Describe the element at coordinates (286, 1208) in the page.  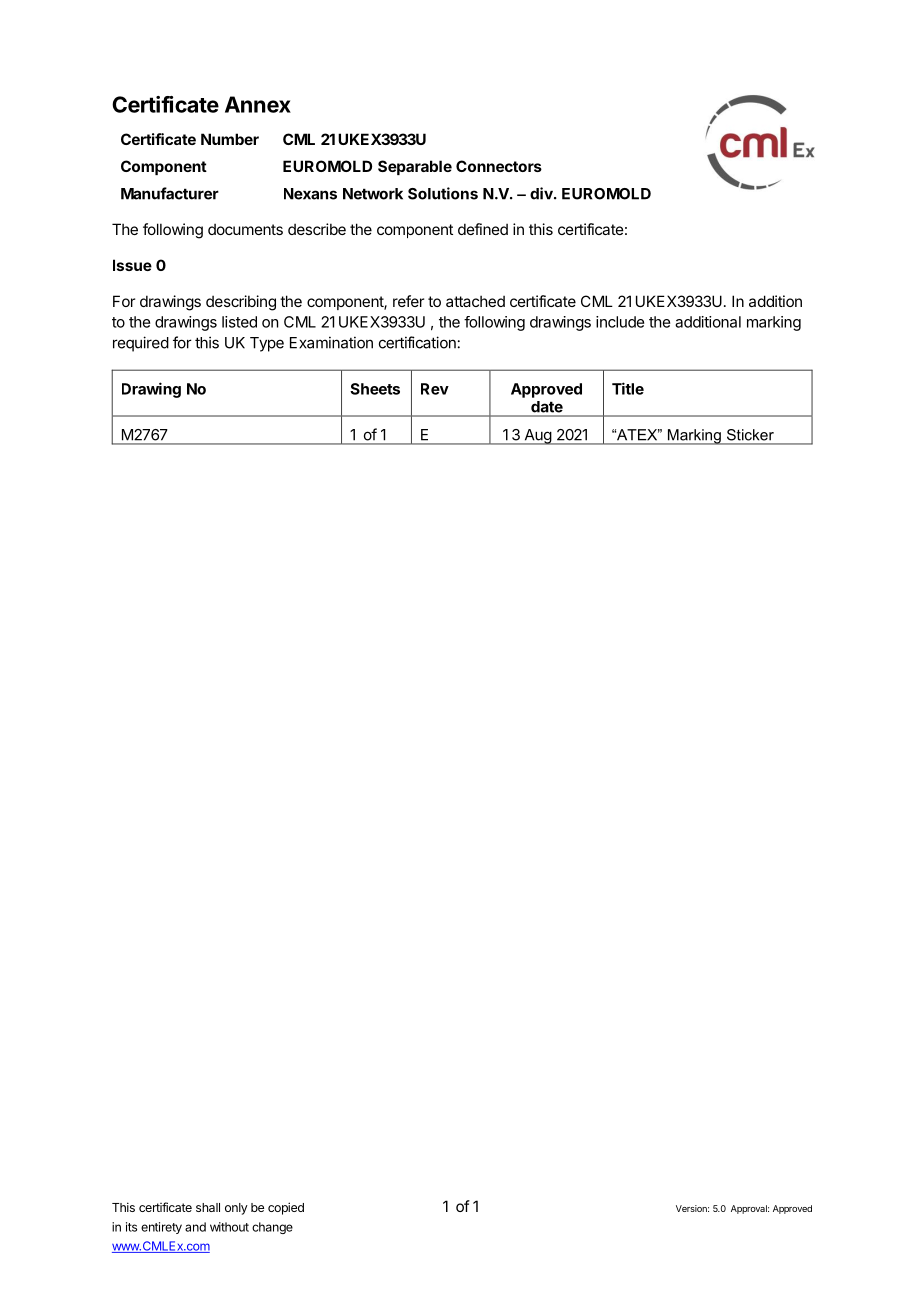
I see `copied` at that location.
